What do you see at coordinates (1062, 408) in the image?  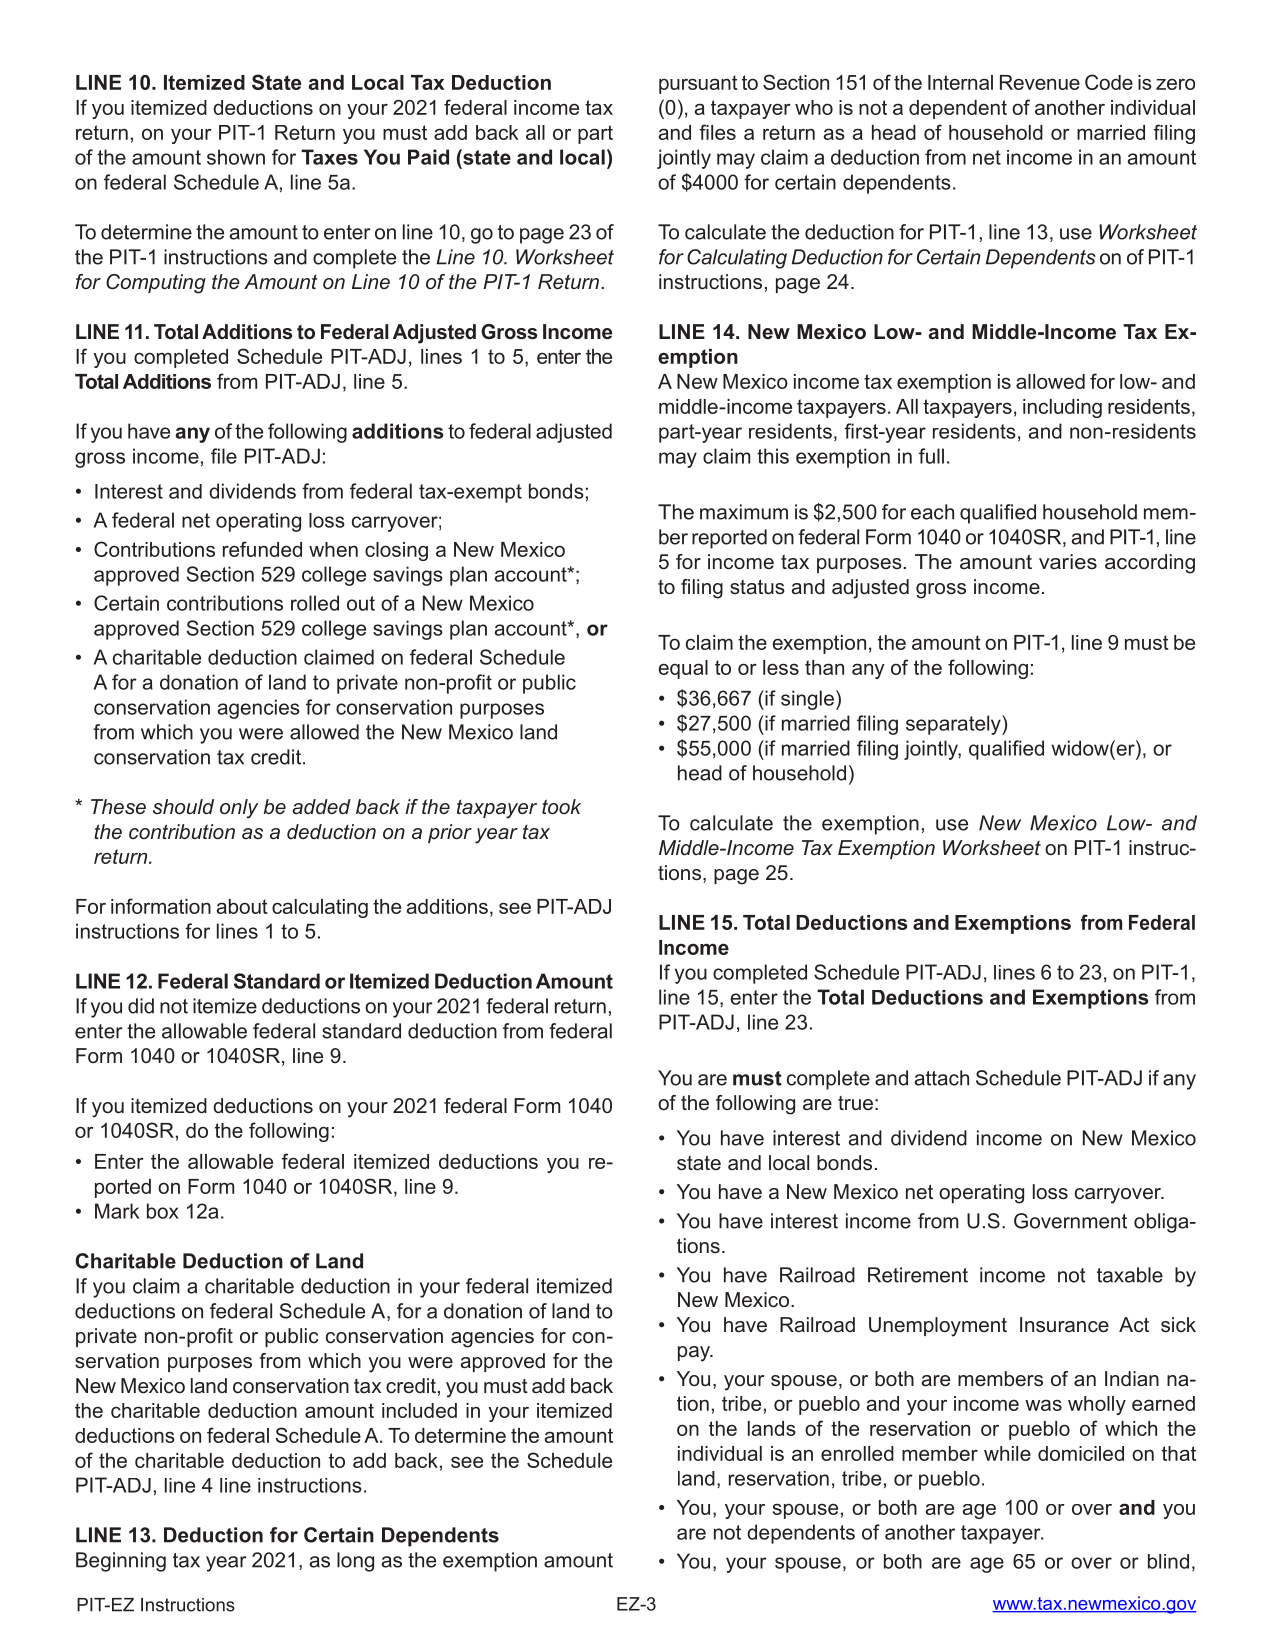 I see `including` at bounding box center [1062, 408].
